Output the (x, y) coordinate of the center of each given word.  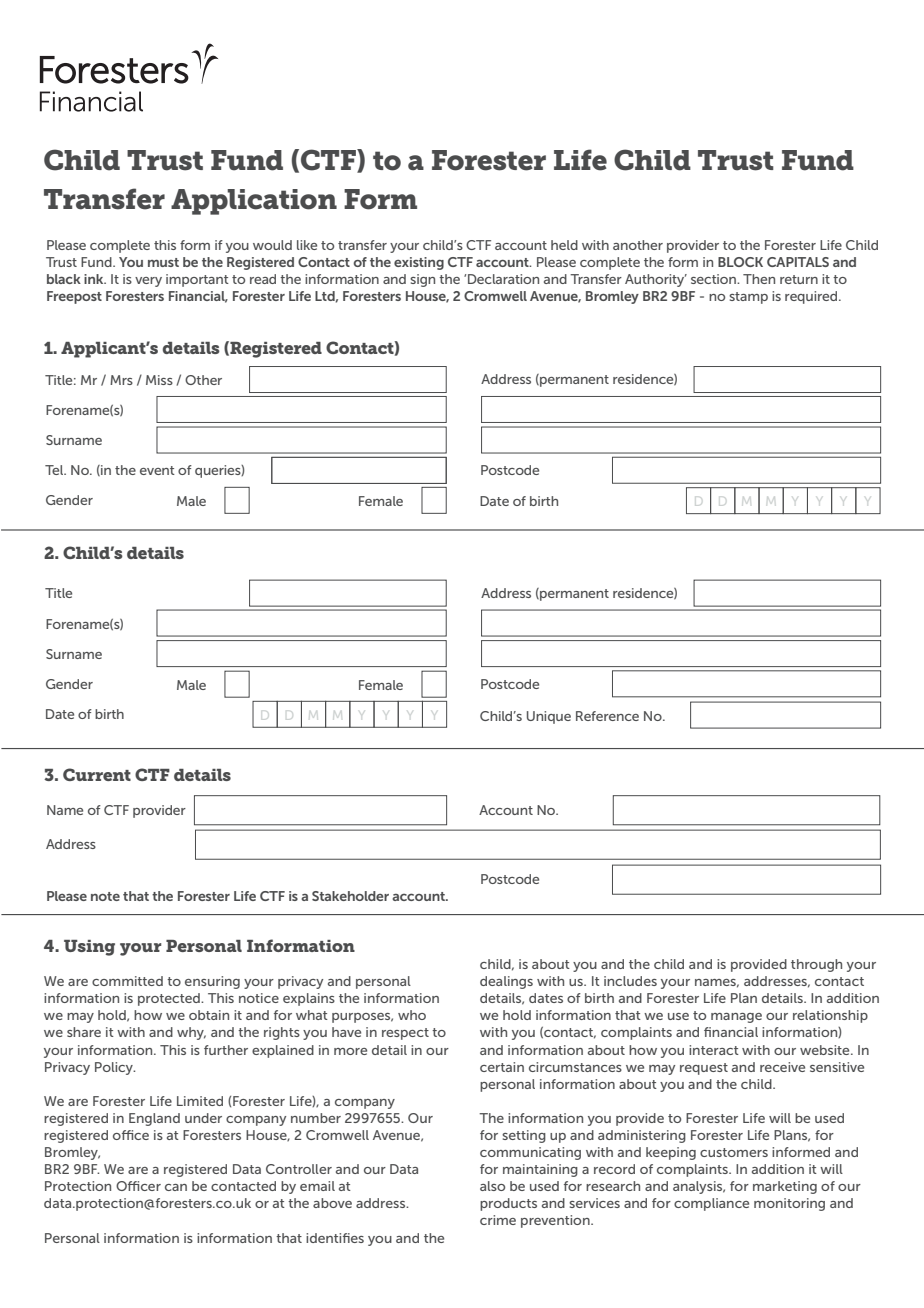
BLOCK (740, 262)
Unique (549, 717)
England (154, 1119)
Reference (607, 716)
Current (97, 774)
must (163, 262)
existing (419, 263)
